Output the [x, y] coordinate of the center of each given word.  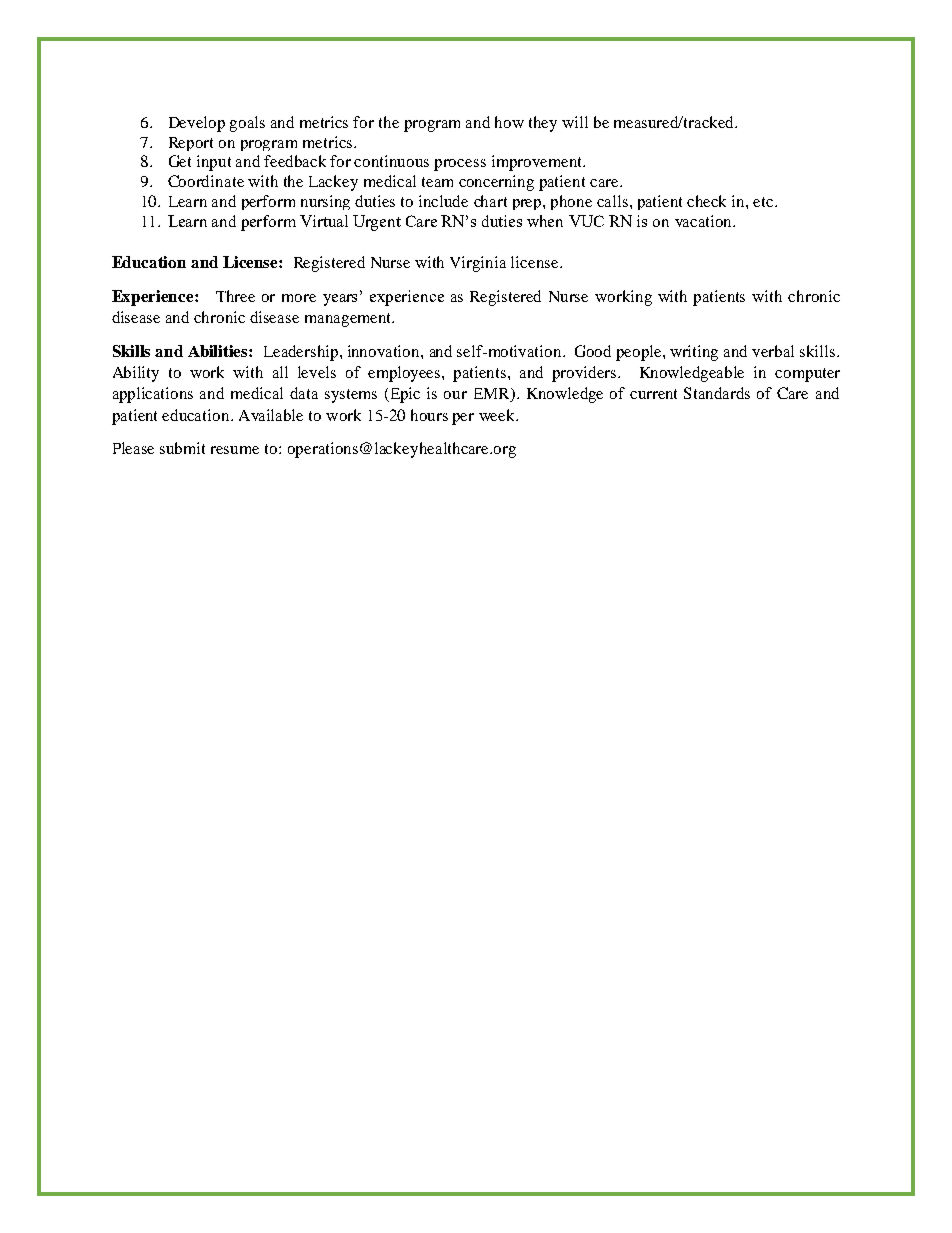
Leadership [302, 353]
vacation [704, 221]
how [509, 122]
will [575, 122]
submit [182, 448]
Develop [197, 124]
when [545, 221]
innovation [385, 351]
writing [694, 353]
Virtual [324, 221]
